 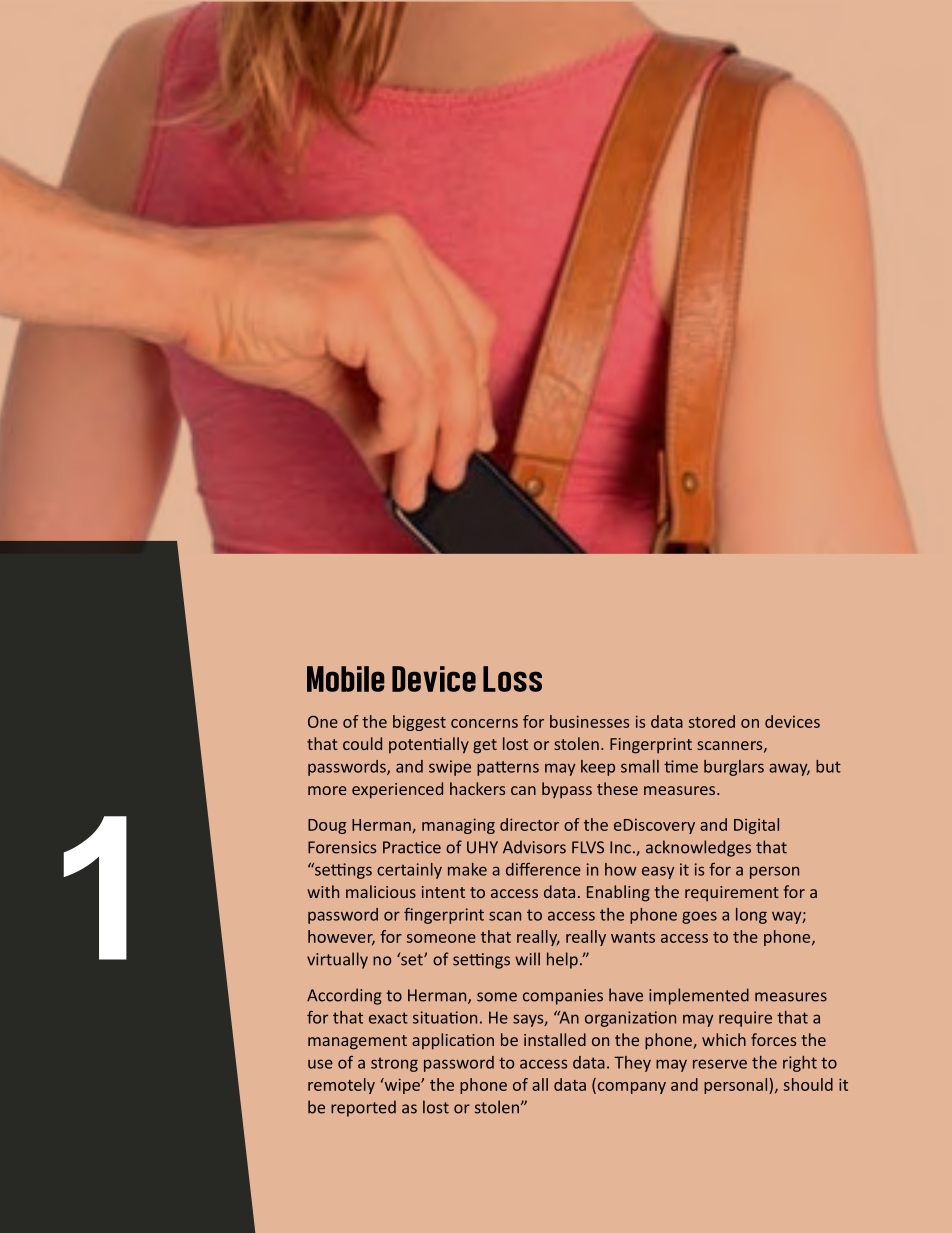 I want to click on experienced, so click(x=397, y=790).
